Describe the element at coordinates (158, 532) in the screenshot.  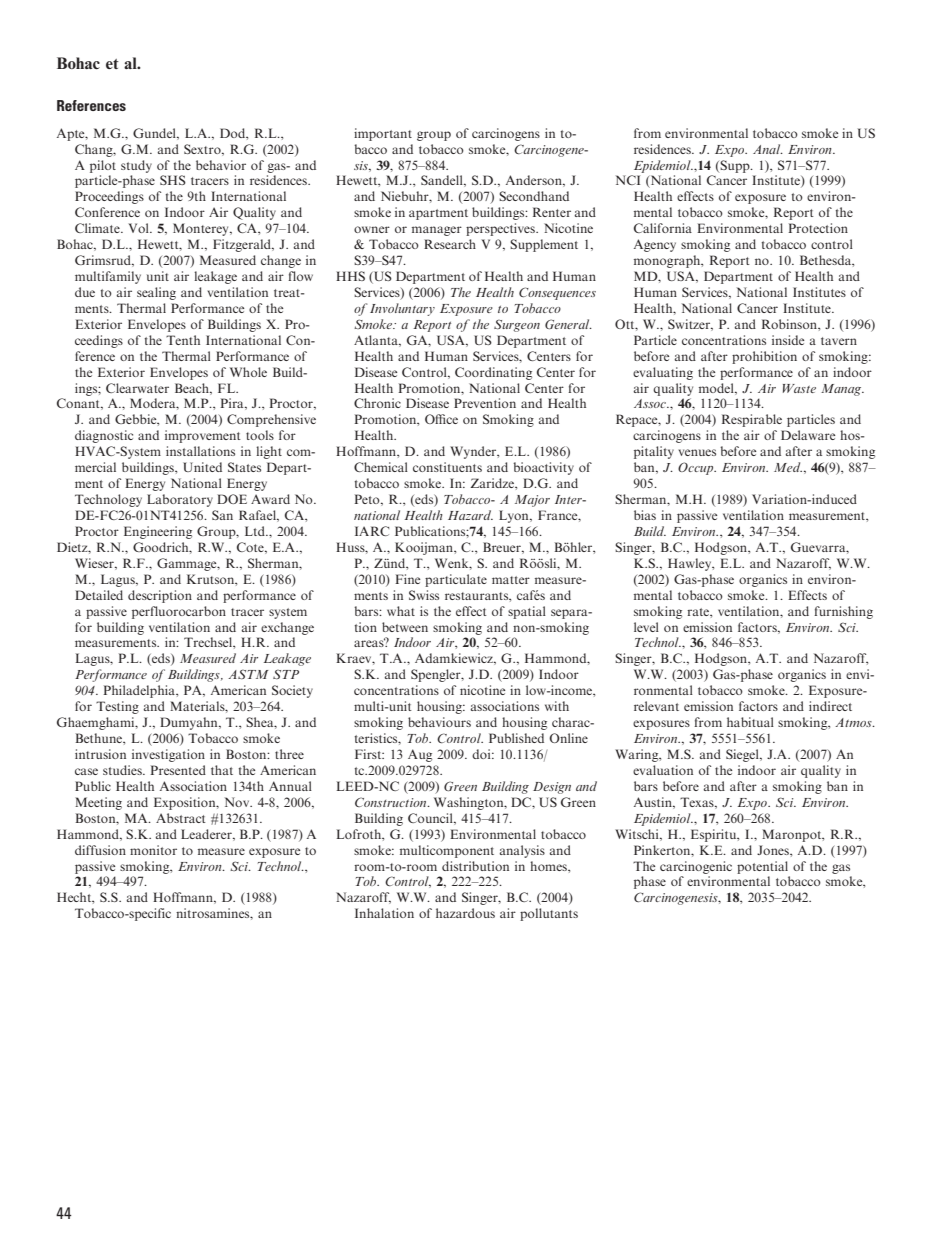
I see `Engineering` at that location.
